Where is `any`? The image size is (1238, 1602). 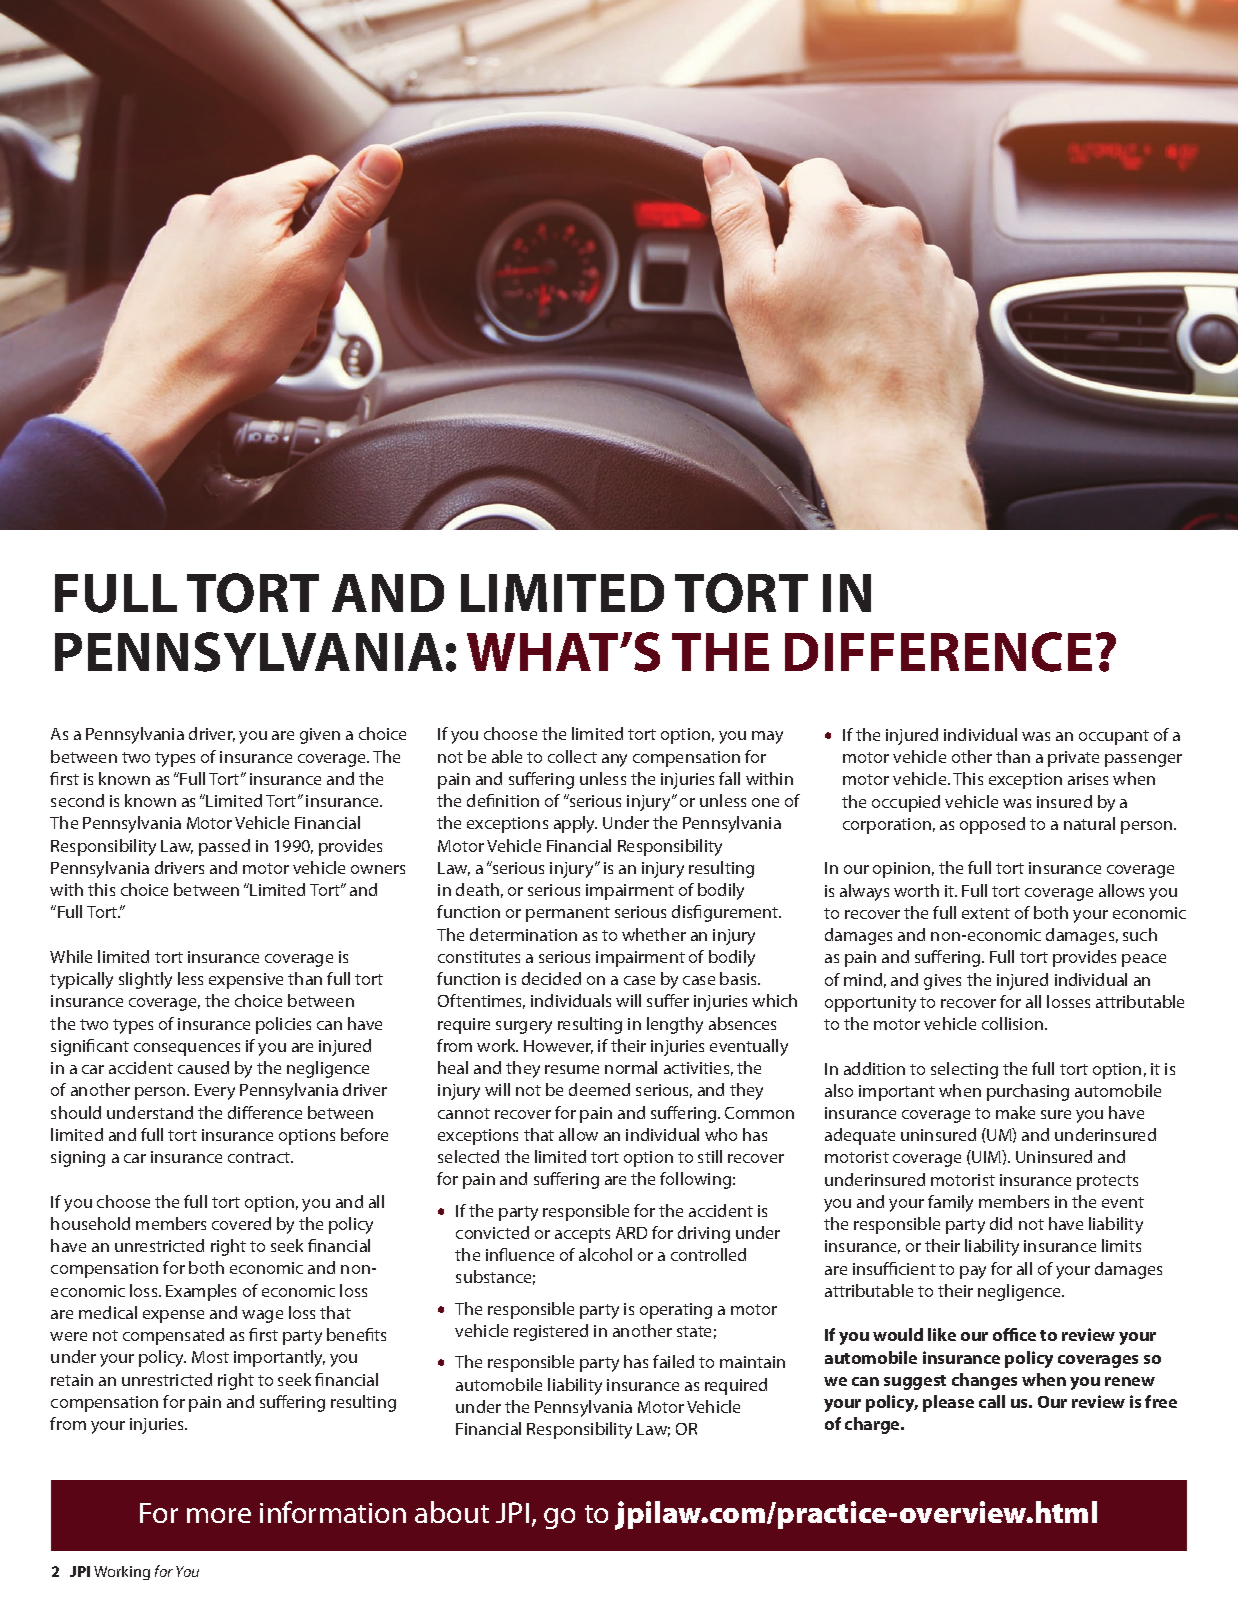
any is located at coordinates (614, 760).
